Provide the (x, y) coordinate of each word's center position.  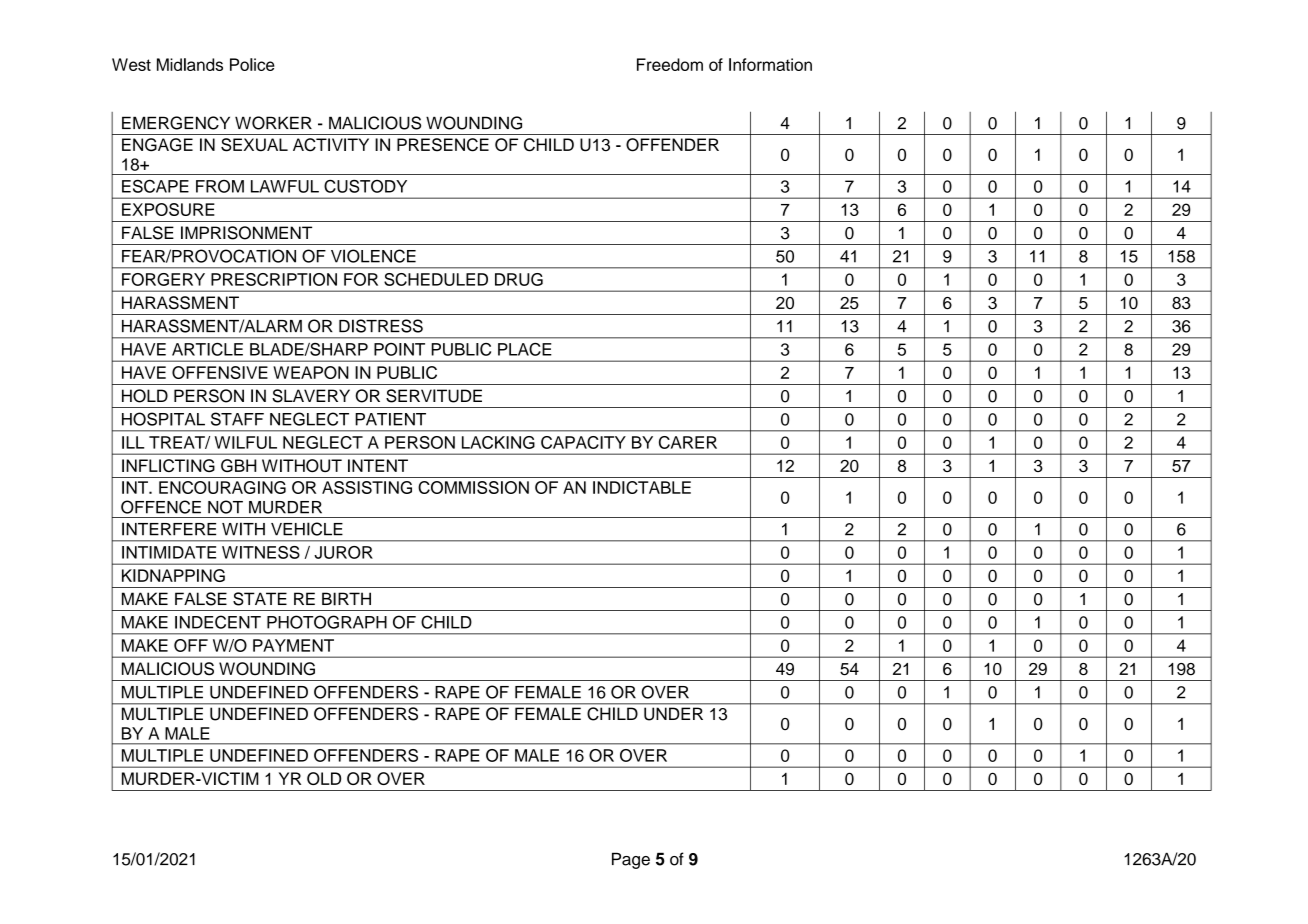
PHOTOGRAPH (327, 622)
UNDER (673, 714)
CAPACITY (583, 442)
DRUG (519, 279)
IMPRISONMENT (246, 233)
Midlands (190, 64)
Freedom (670, 64)
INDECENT (218, 622)
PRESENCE (443, 145)
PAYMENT (293, 645)
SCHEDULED (436, 279)
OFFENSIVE (220, 372)
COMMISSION (473, 487)
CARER (688, 442)
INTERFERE (169, 529)
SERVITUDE (434, 396)
